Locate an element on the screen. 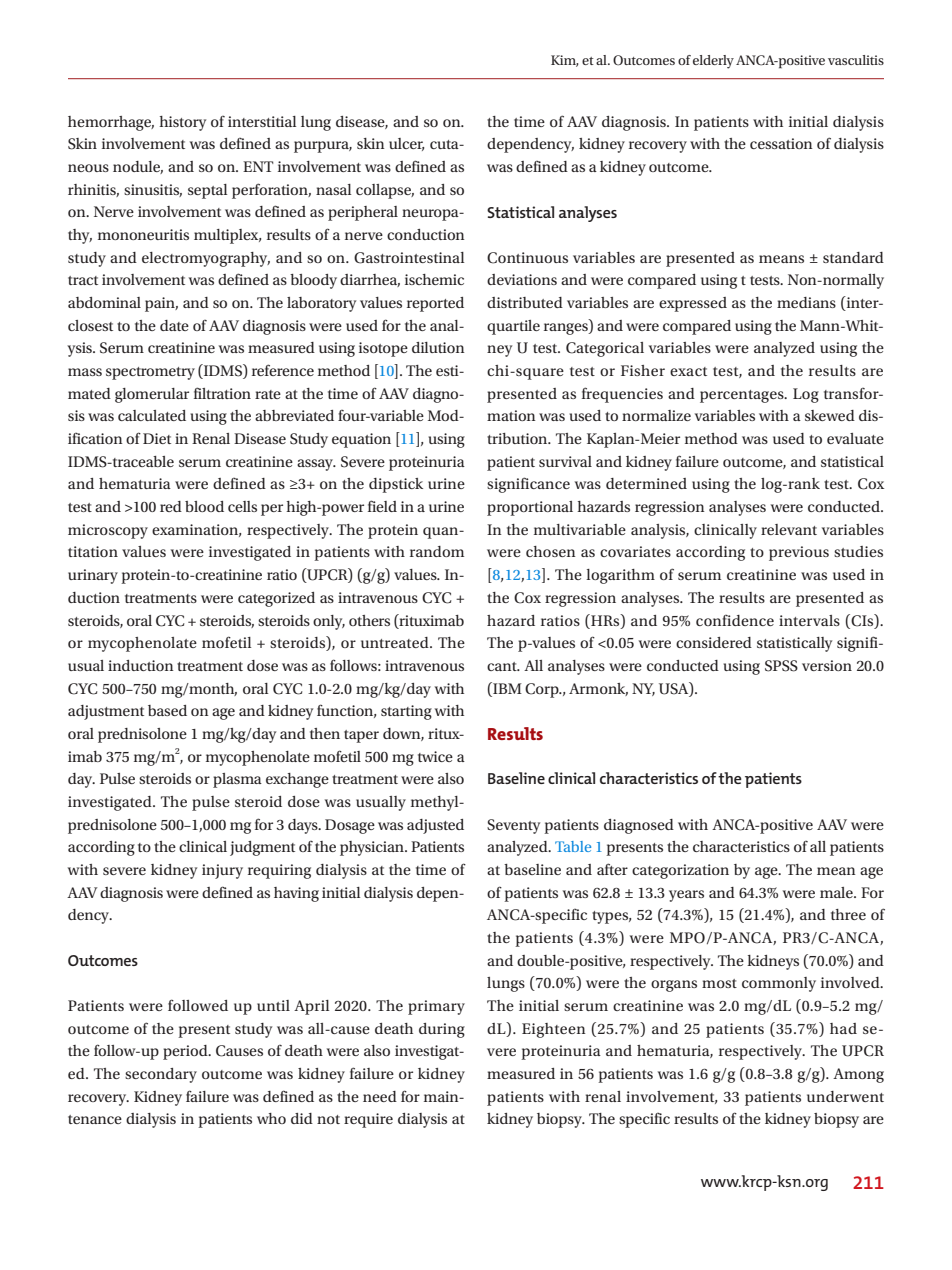 This screenshot has width=952, height=1270. proportional is located at coordinates (530, 508).
